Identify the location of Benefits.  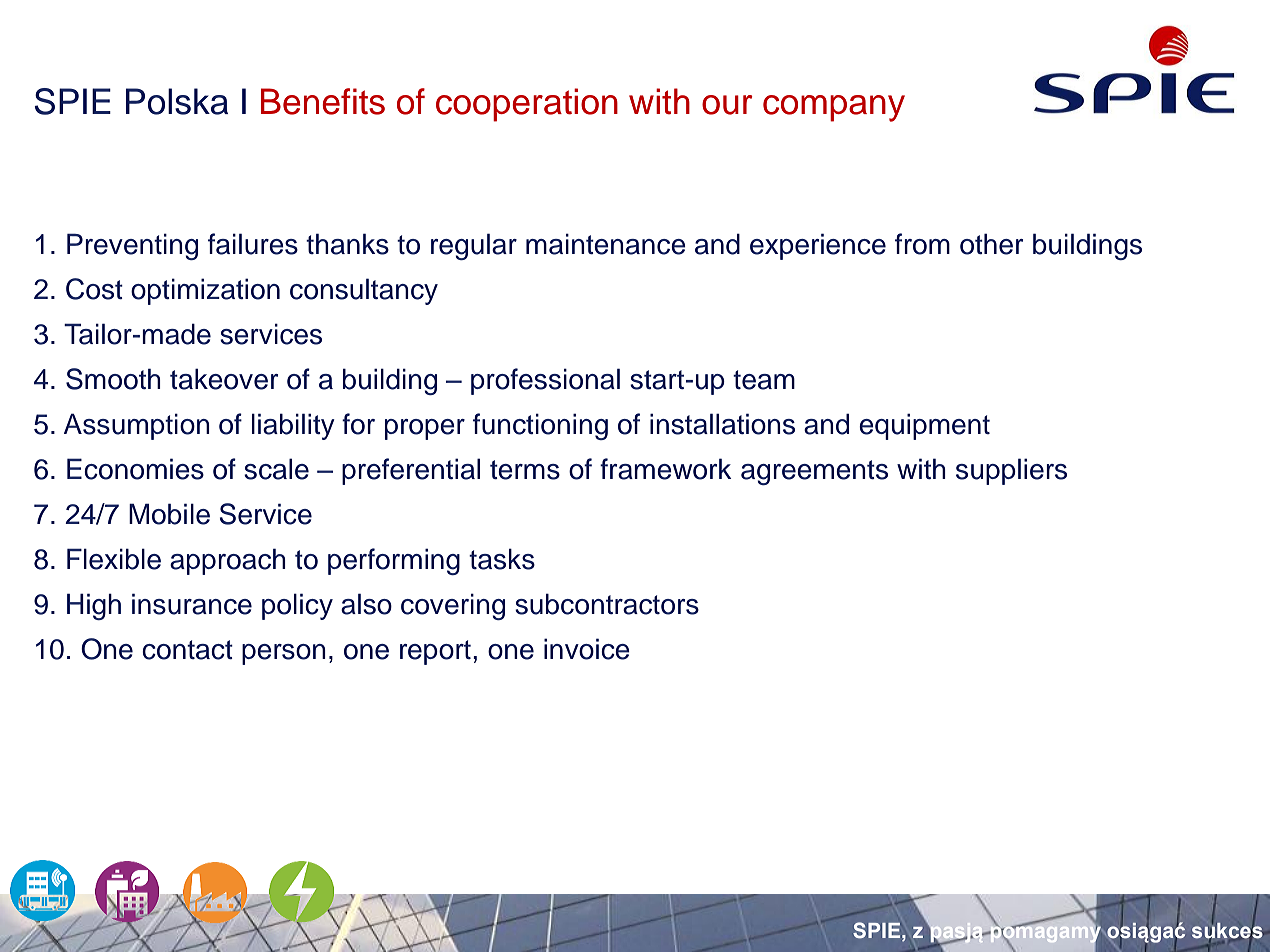
(323, 101).
